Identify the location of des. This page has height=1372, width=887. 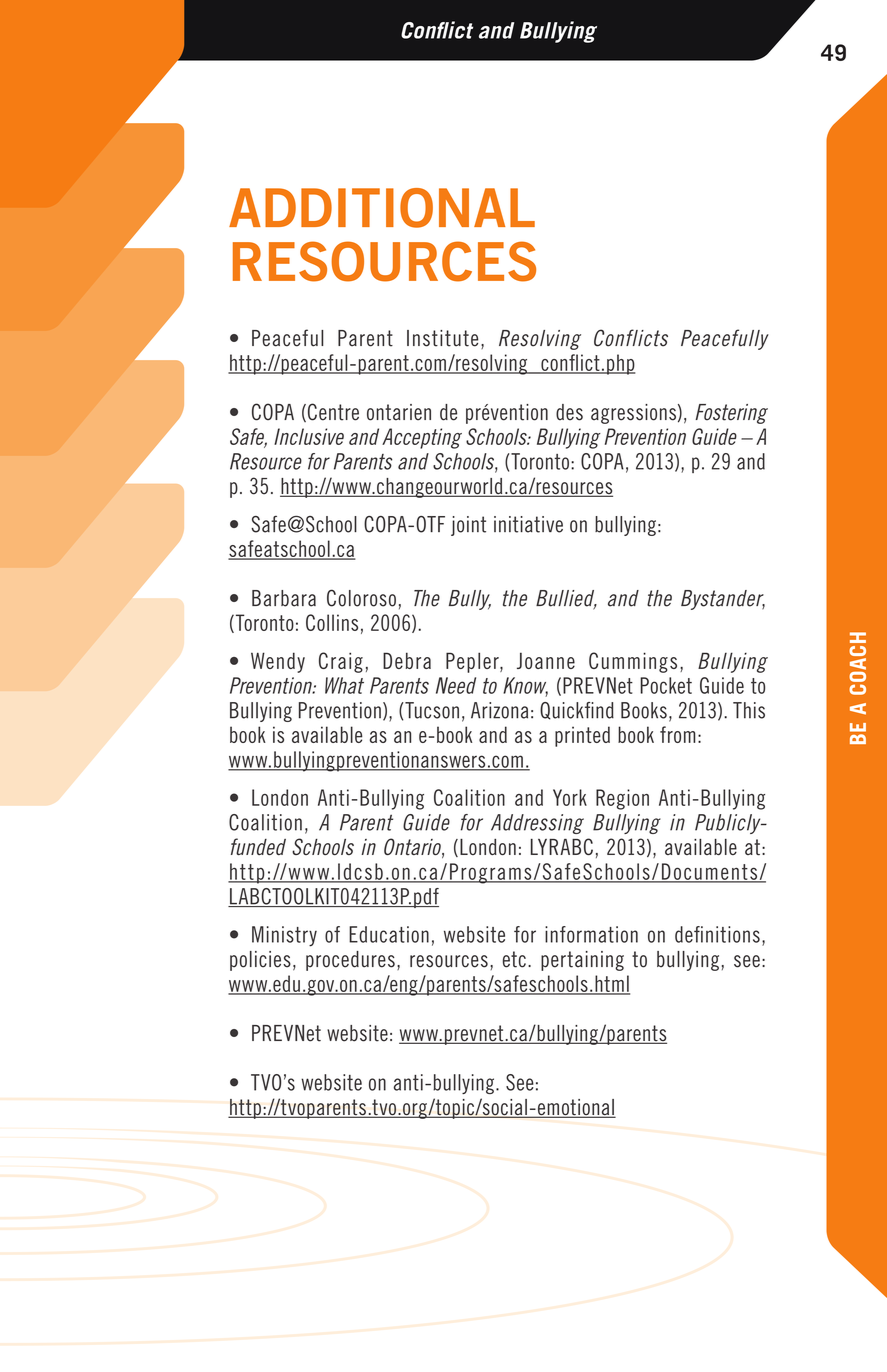
(569, 412).
